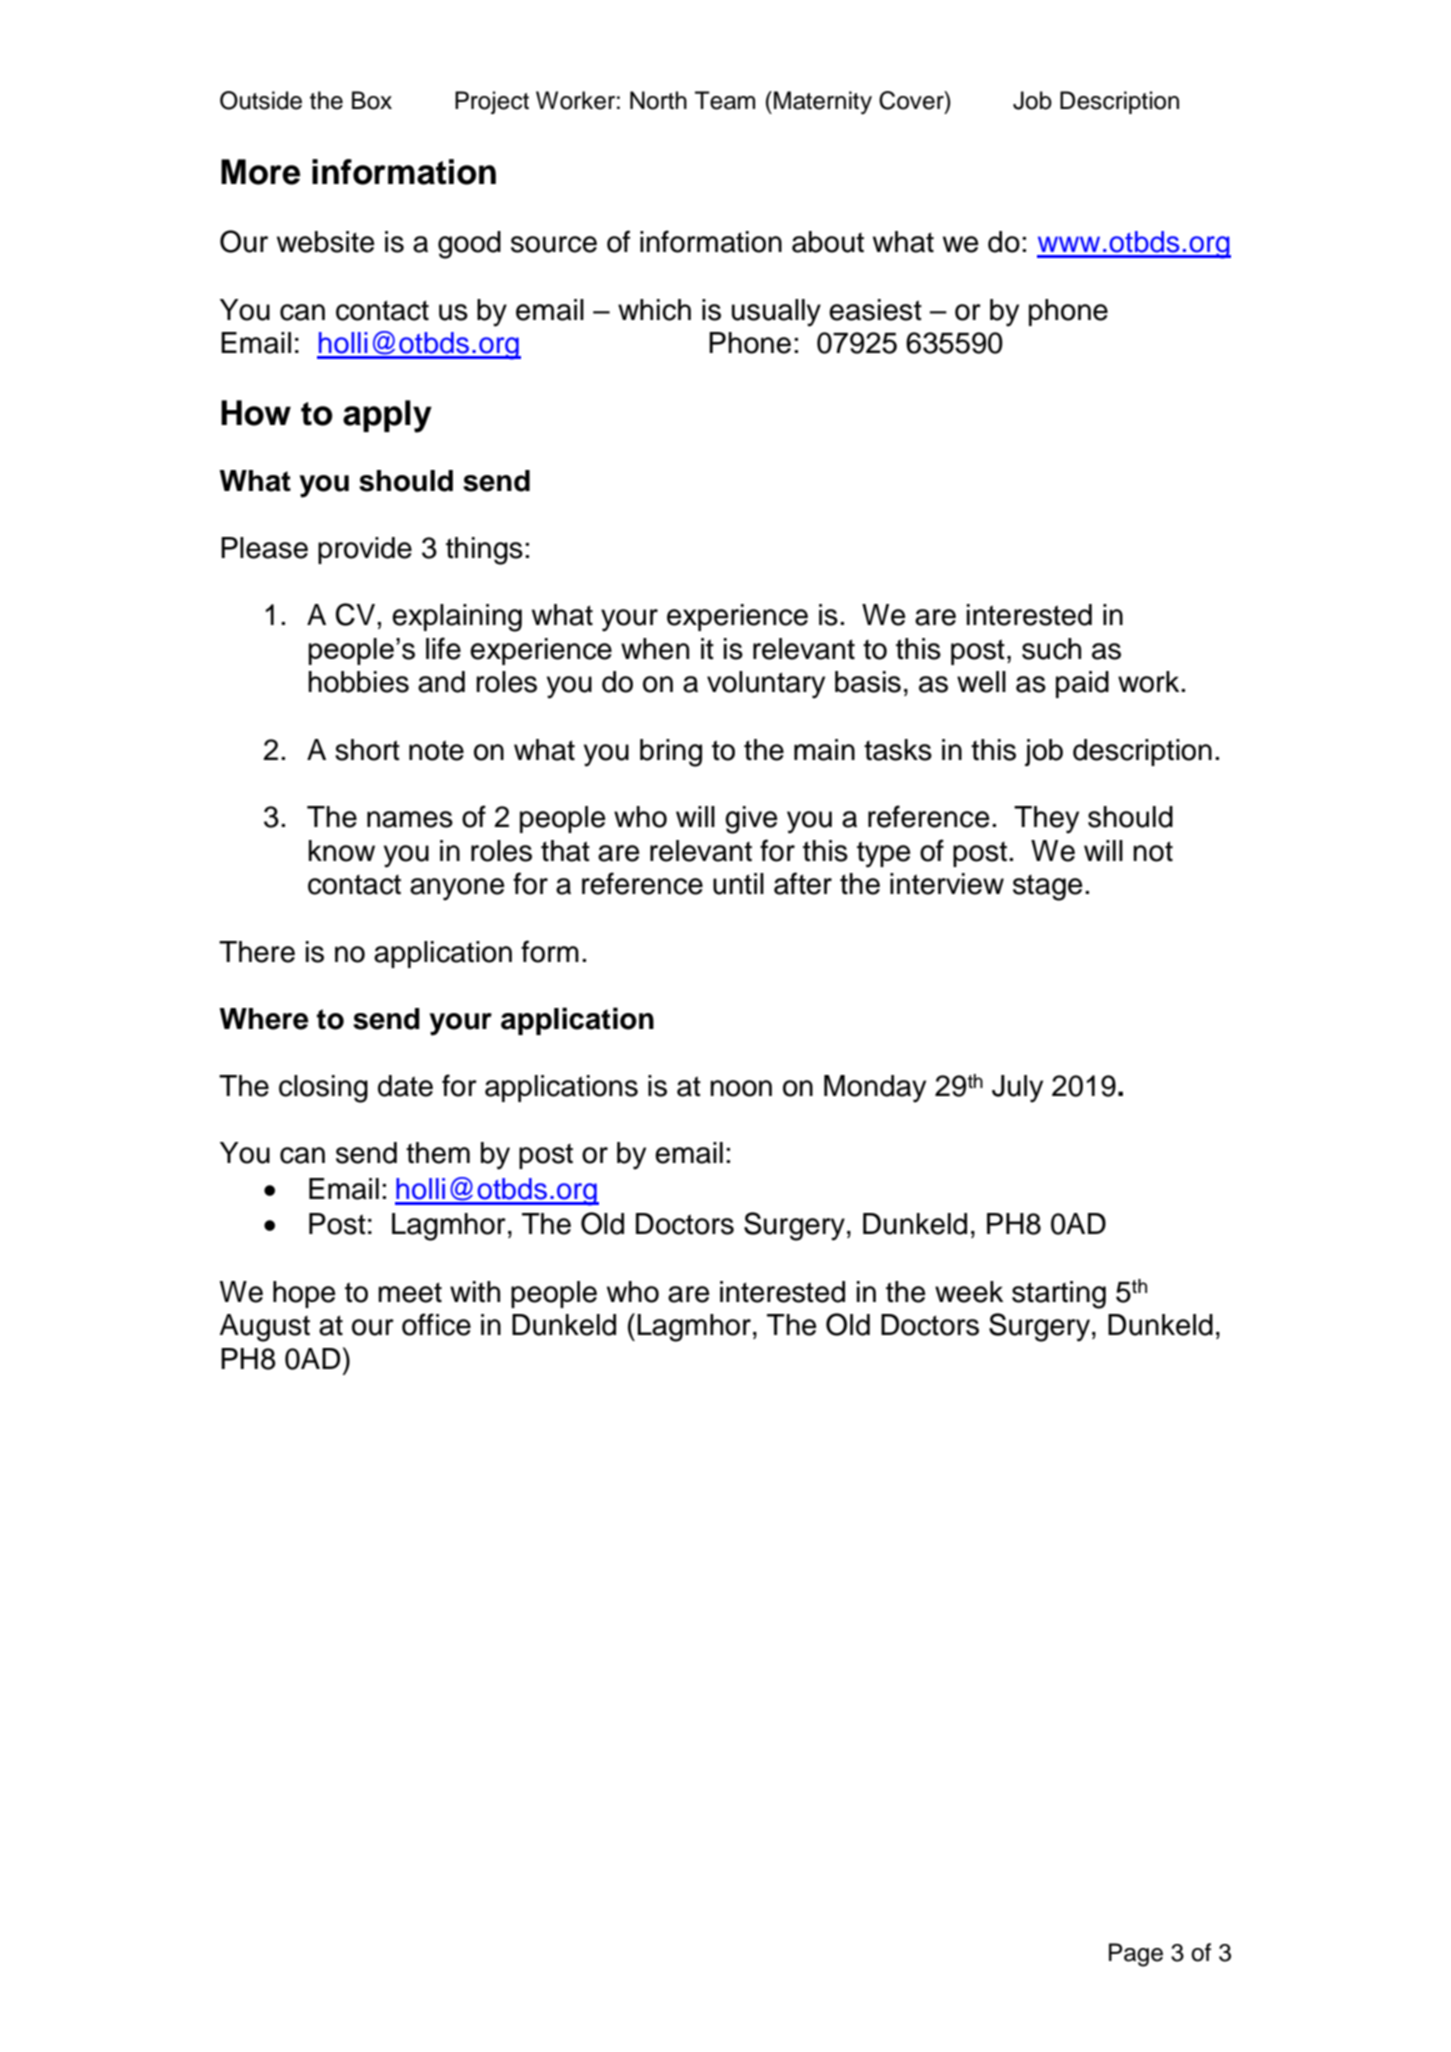  What do you see at coordinates (671, 753) in the screenshot?
I see `bring` at bounding box center [671, 753].
